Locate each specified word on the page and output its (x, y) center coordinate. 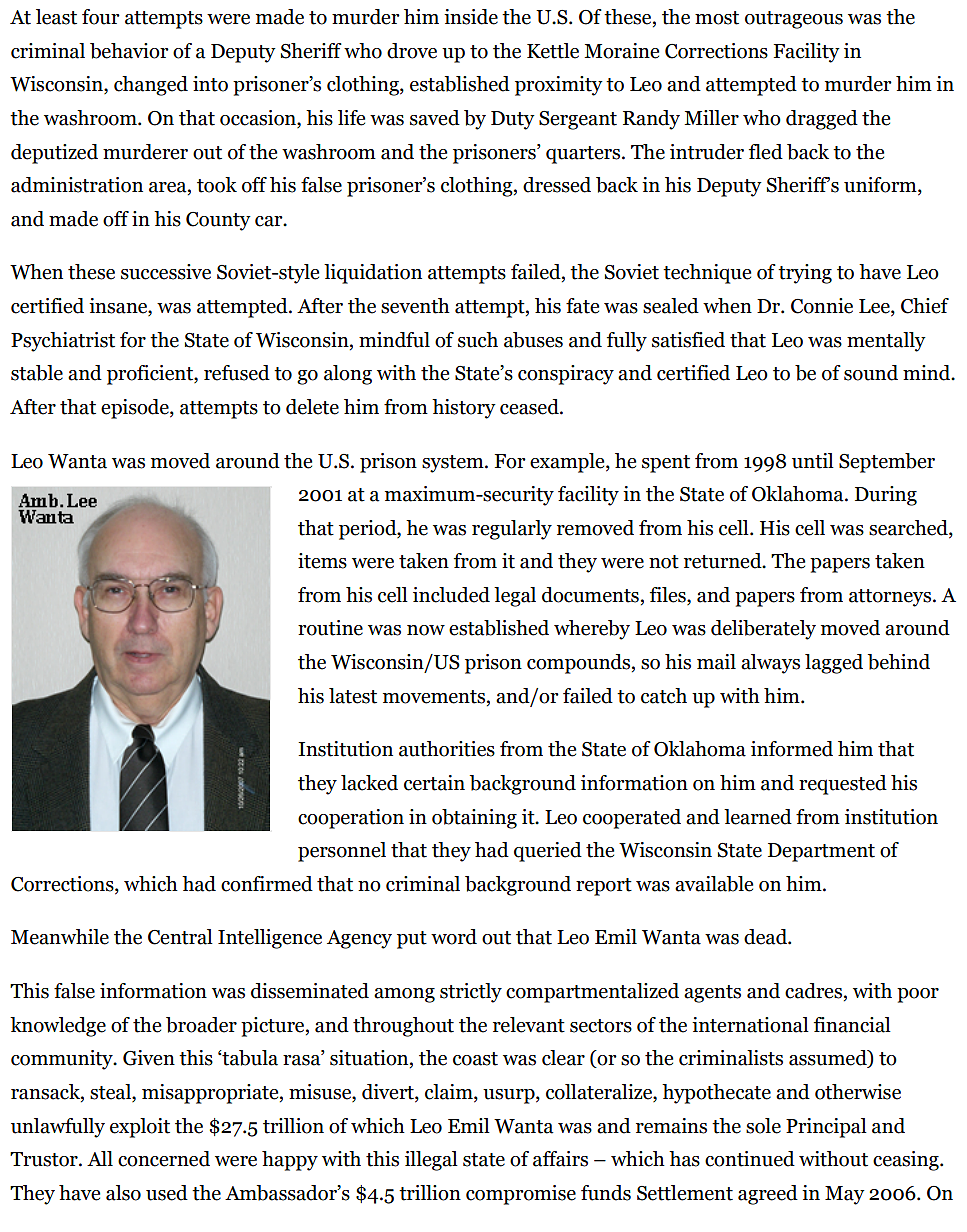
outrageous (794, 20)
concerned (164, 1159)
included (451, 595)
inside (471, 17)
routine (330, 628)
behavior (129, 51)
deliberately (763, 630)
